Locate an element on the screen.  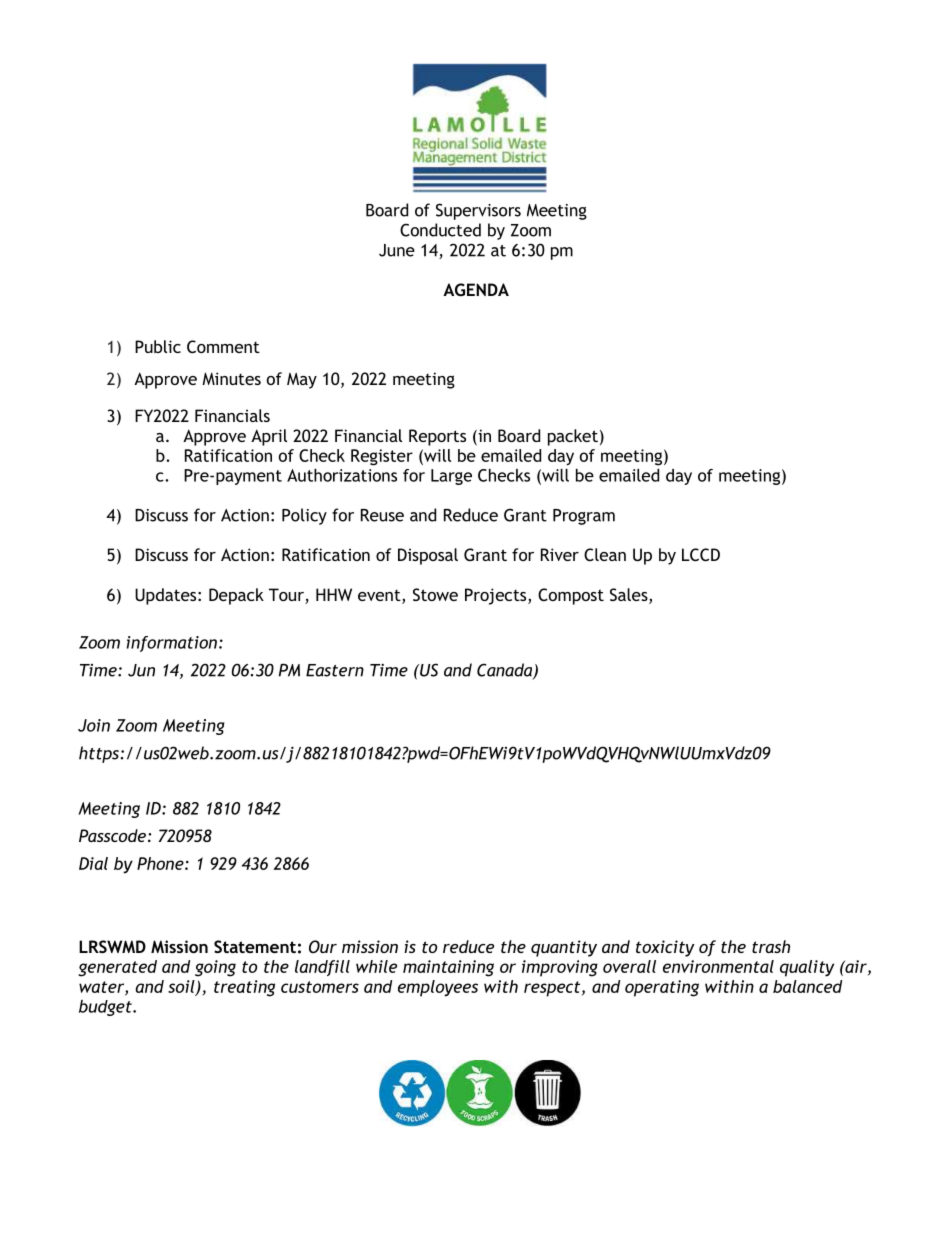
Stowe is located at coordinates (435, 594).
